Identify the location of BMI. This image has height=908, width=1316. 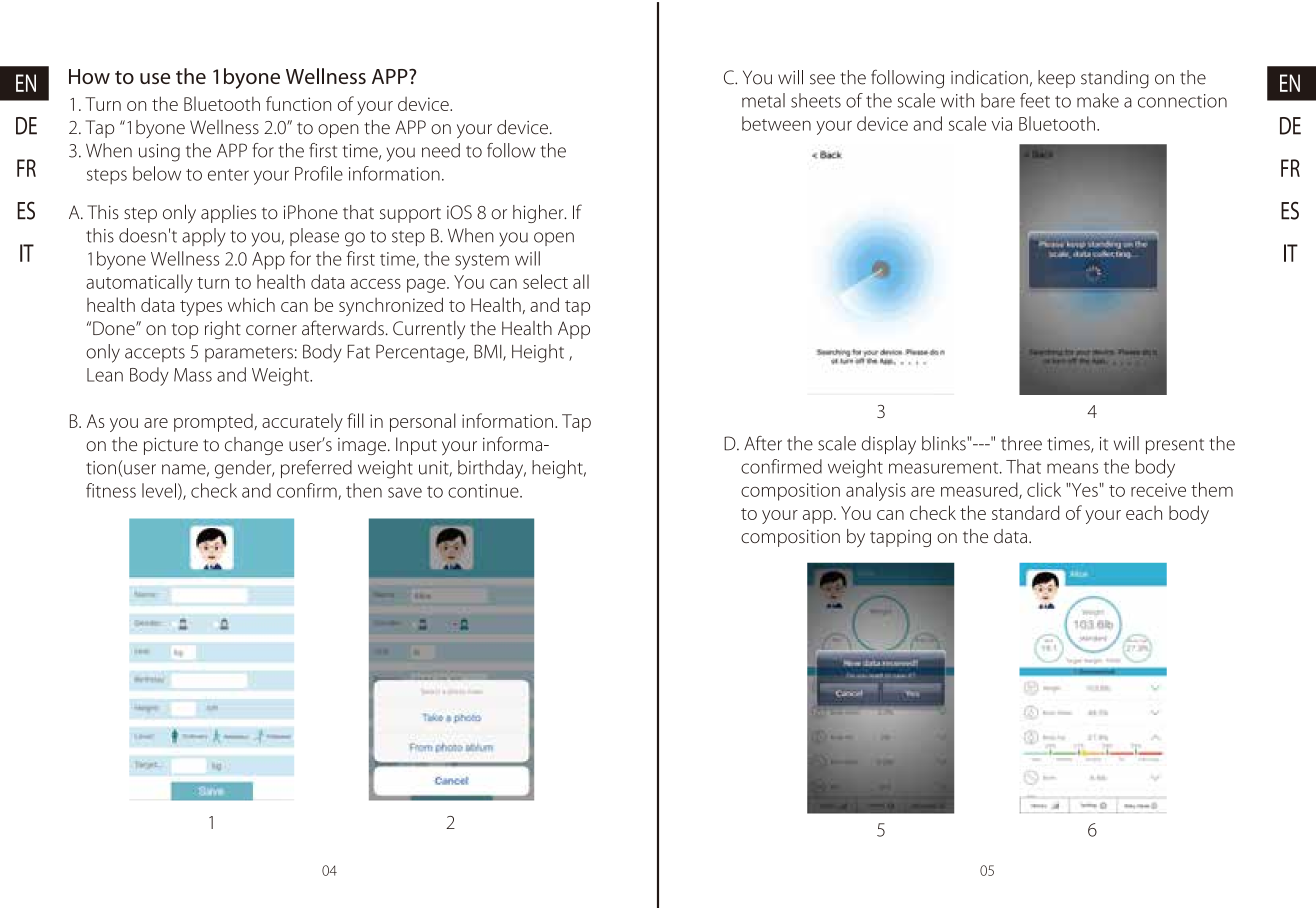
(489, 352).
